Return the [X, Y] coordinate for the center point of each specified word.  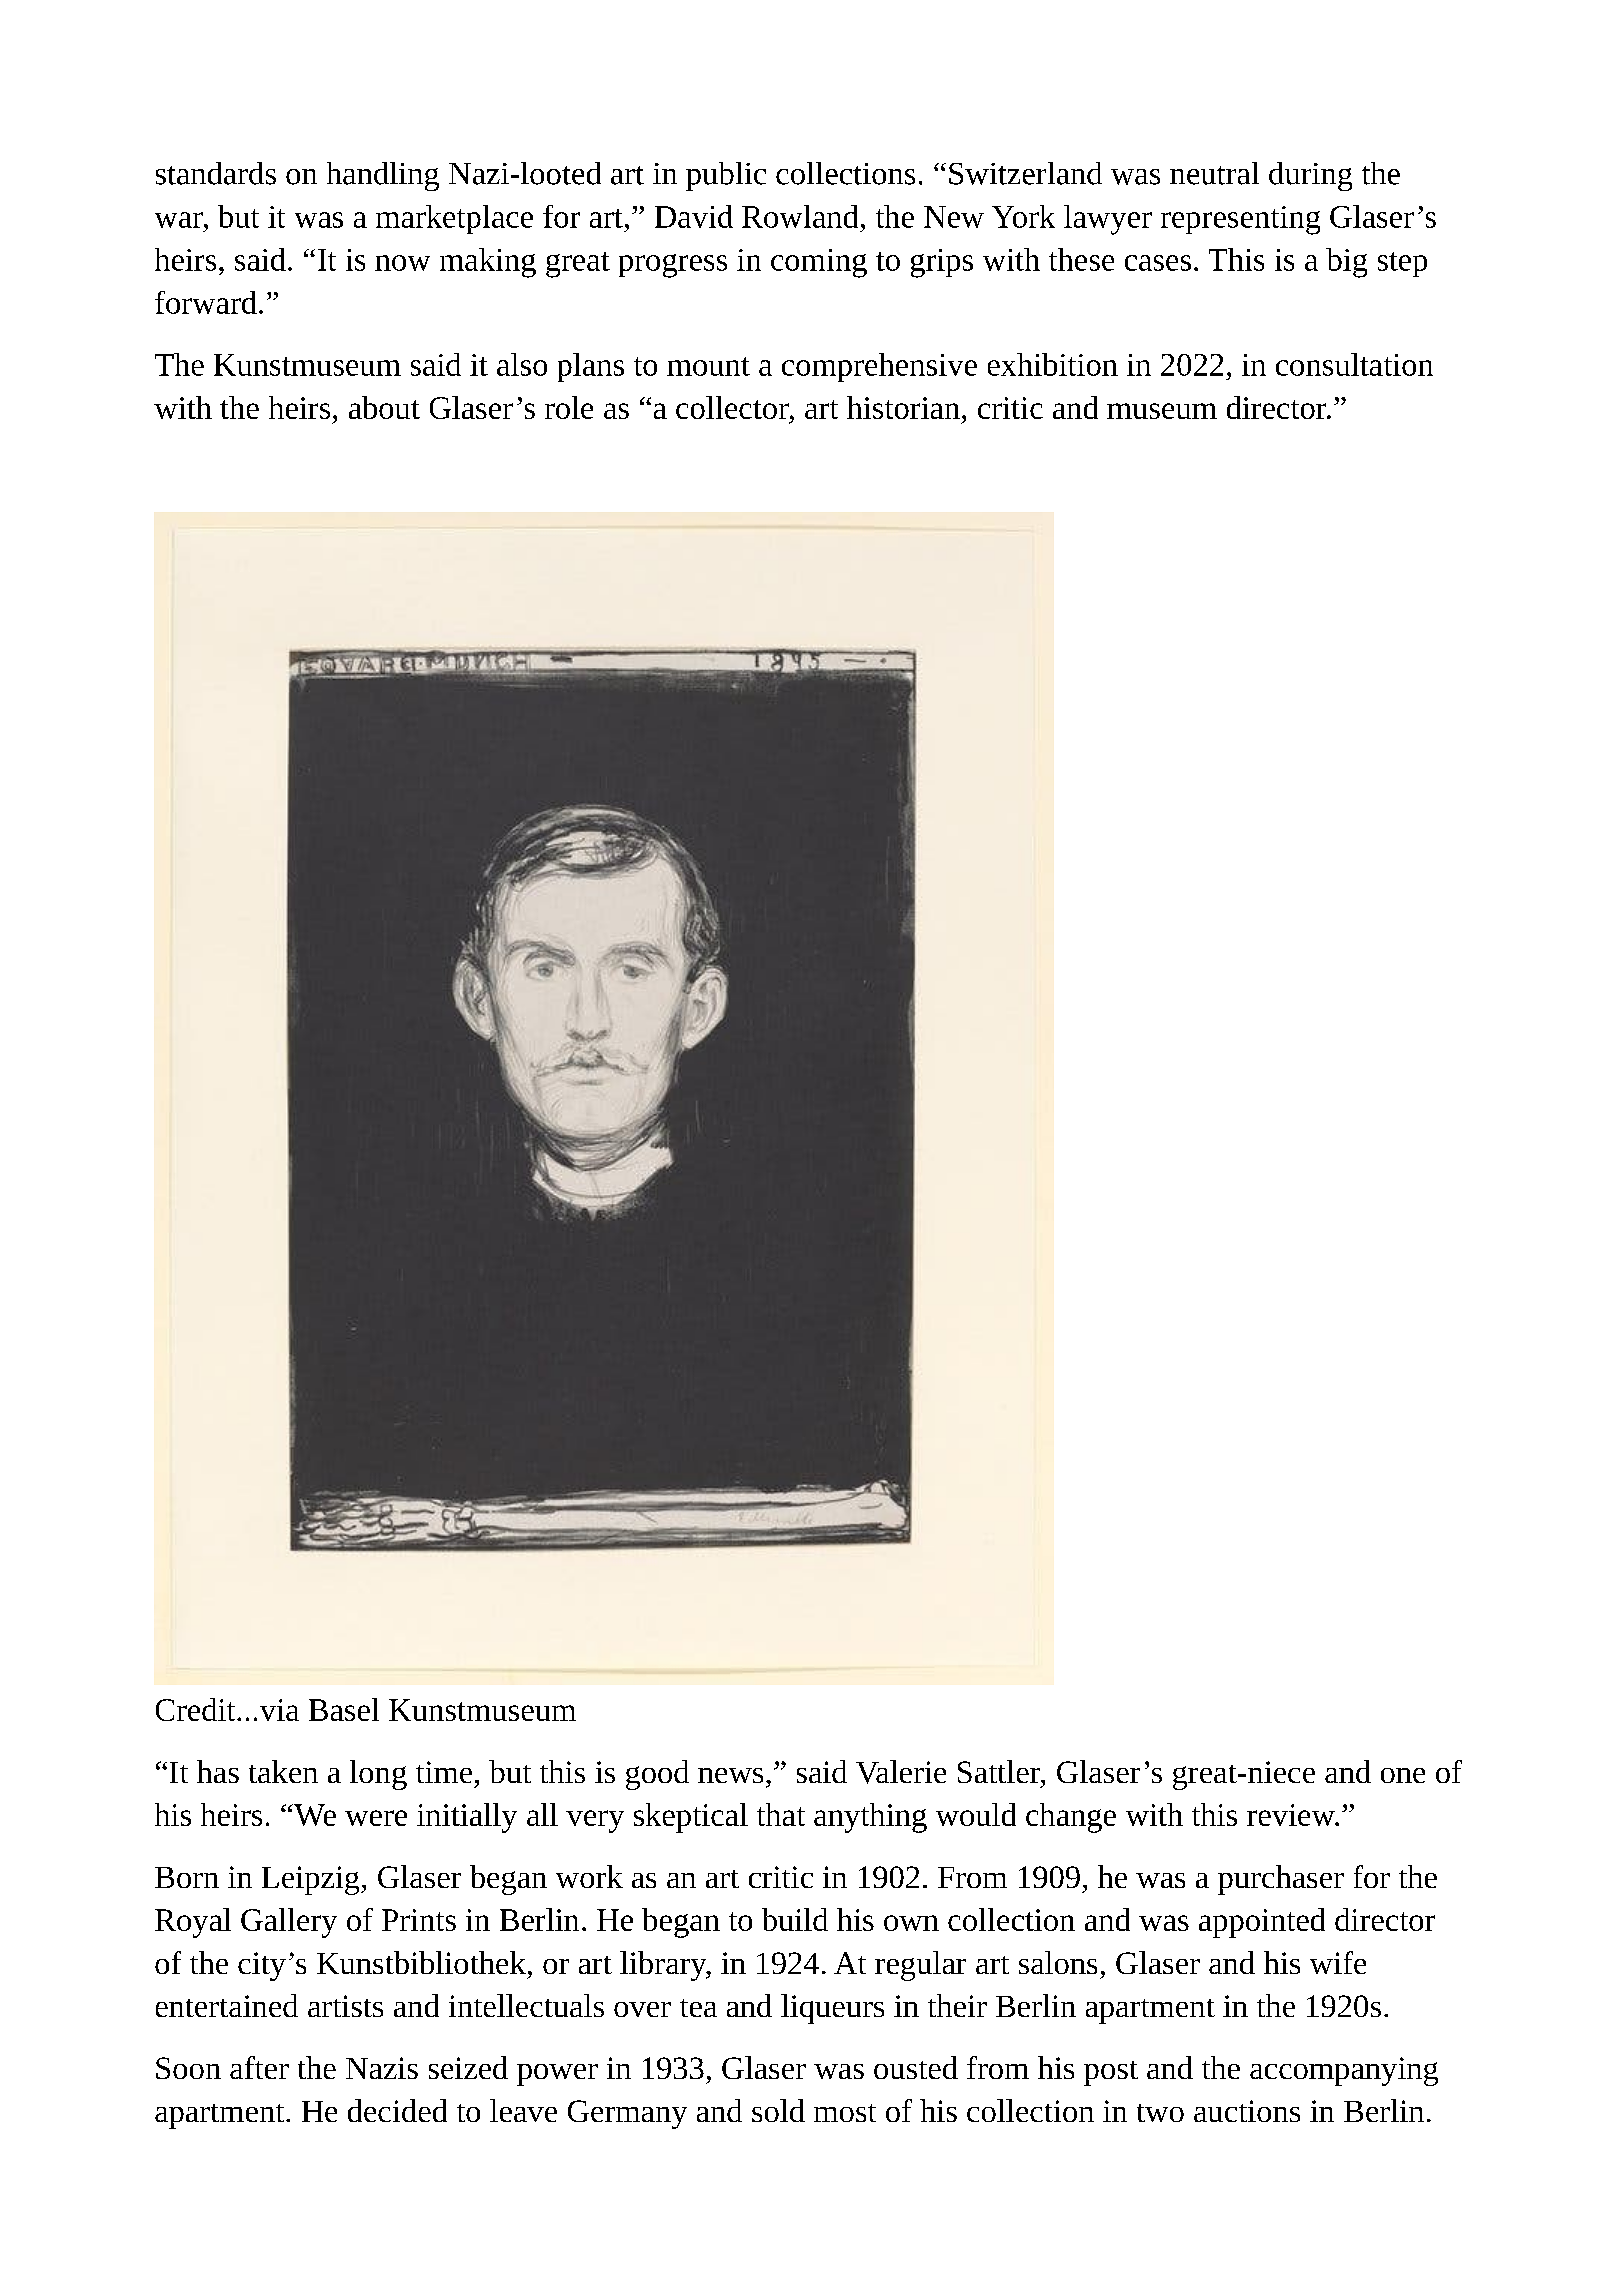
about [384, 407]
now [402, 263]
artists [345, 2006]
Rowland [800, 216]
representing [1240, 220]
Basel [344, 1709]
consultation [1354, 364]
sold [778, 2110]
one [1403, 1775]
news [730, 1775]
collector [733, 407]
